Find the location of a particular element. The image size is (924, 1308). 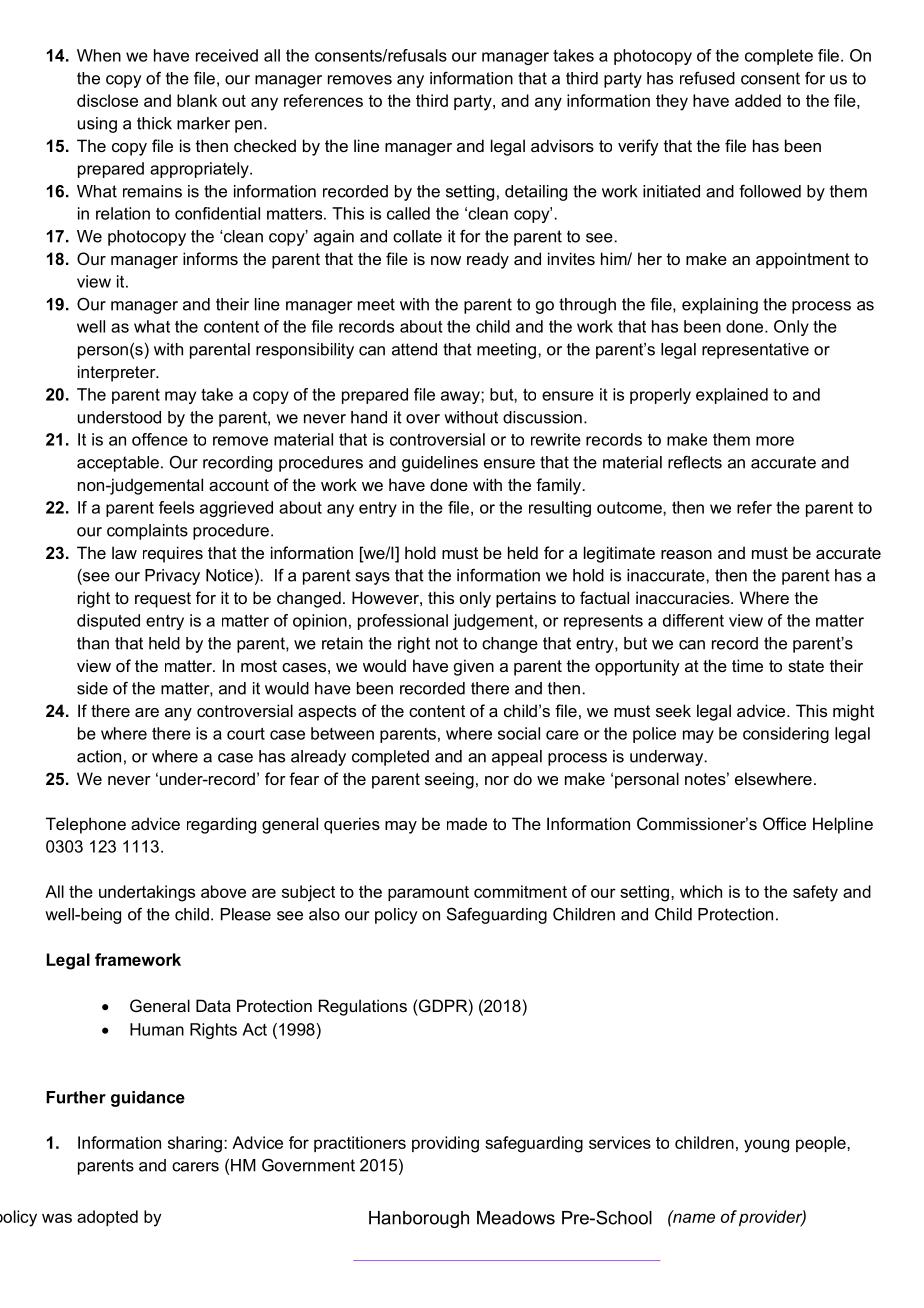

adopted is located at coordinates (107, 1218).
